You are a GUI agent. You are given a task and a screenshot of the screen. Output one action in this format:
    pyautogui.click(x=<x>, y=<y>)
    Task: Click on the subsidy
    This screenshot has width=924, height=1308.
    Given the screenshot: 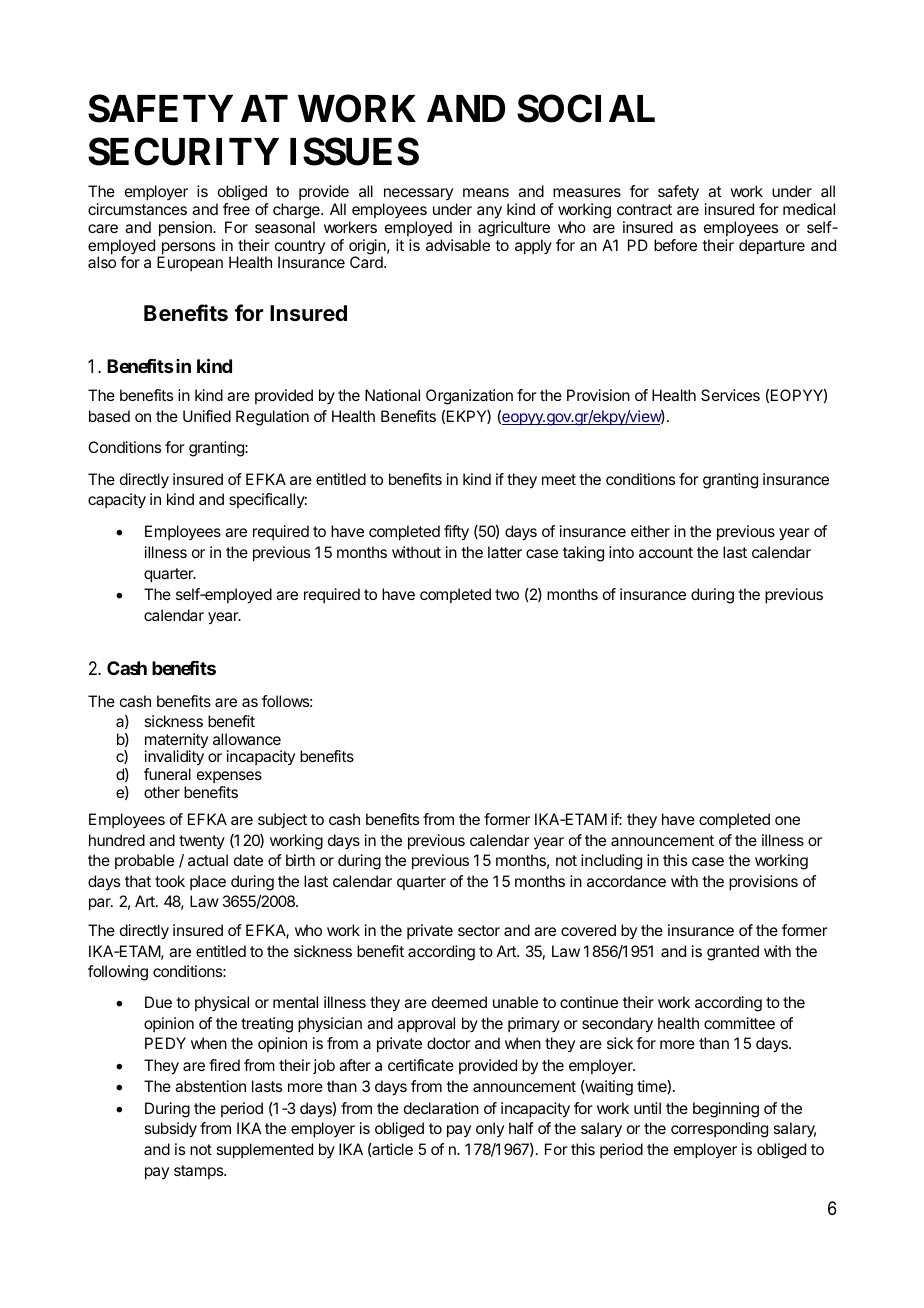 What is the action you would take?
    pyautogui.click(x=170, y=1130)
